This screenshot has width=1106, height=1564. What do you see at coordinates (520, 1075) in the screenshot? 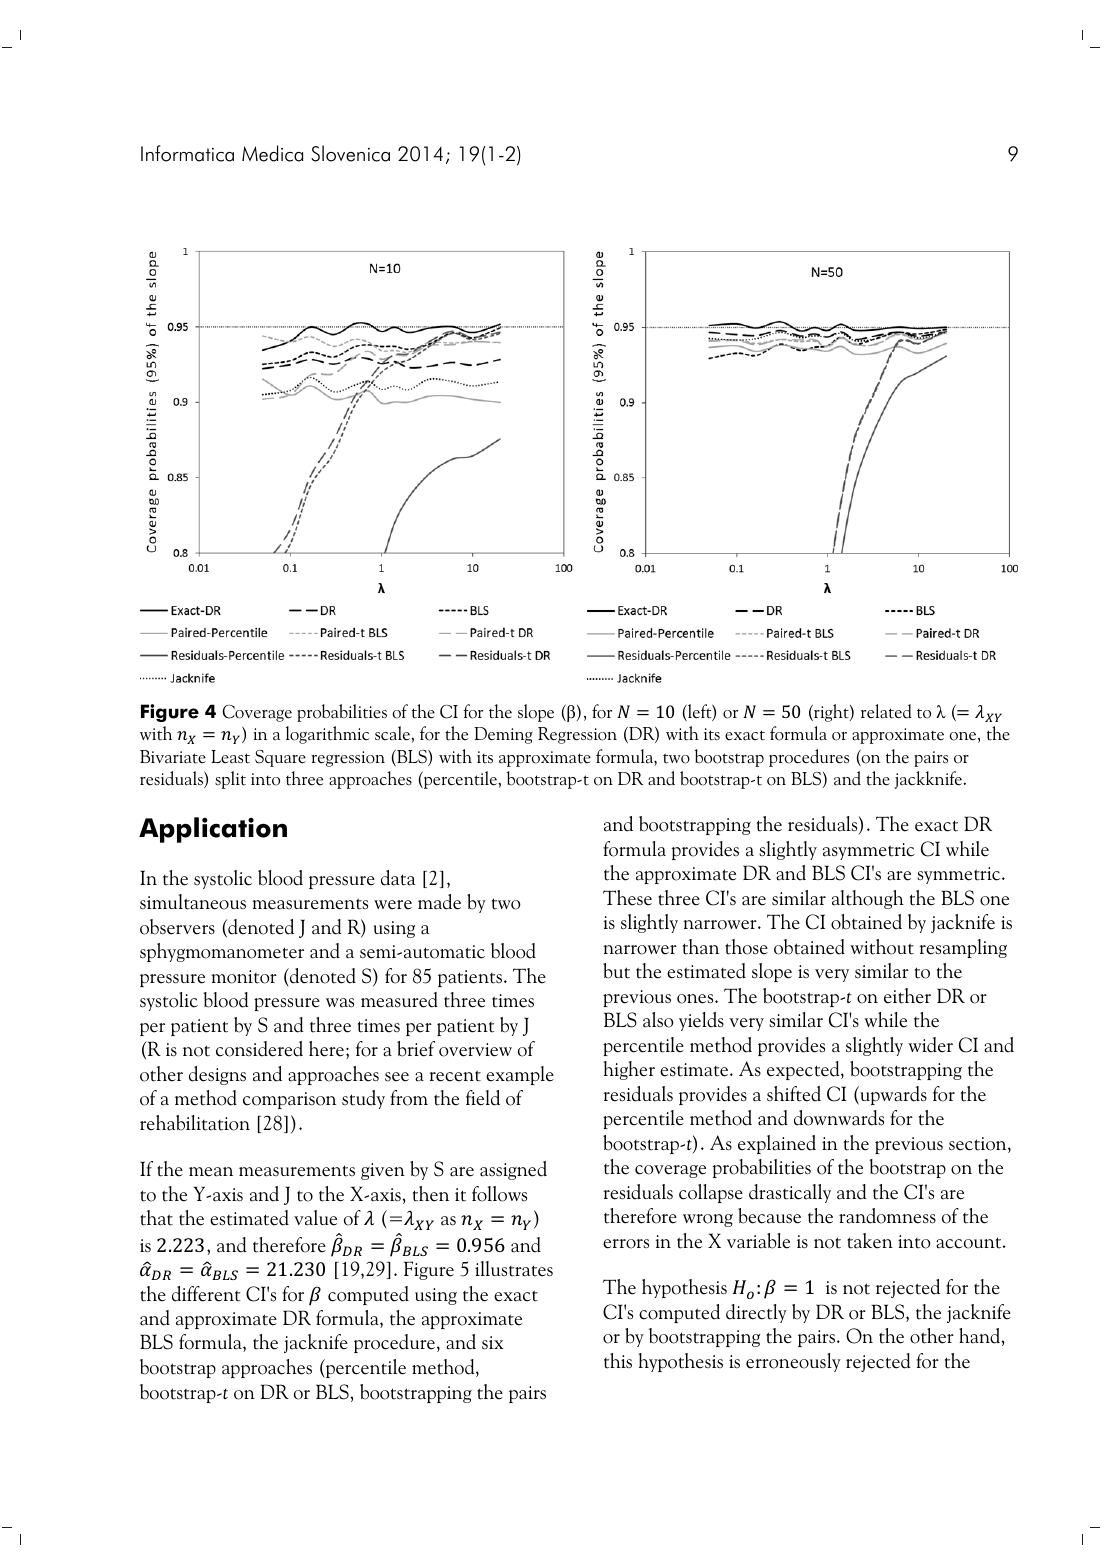
I see `example` at bounding box center [520, 1075].
